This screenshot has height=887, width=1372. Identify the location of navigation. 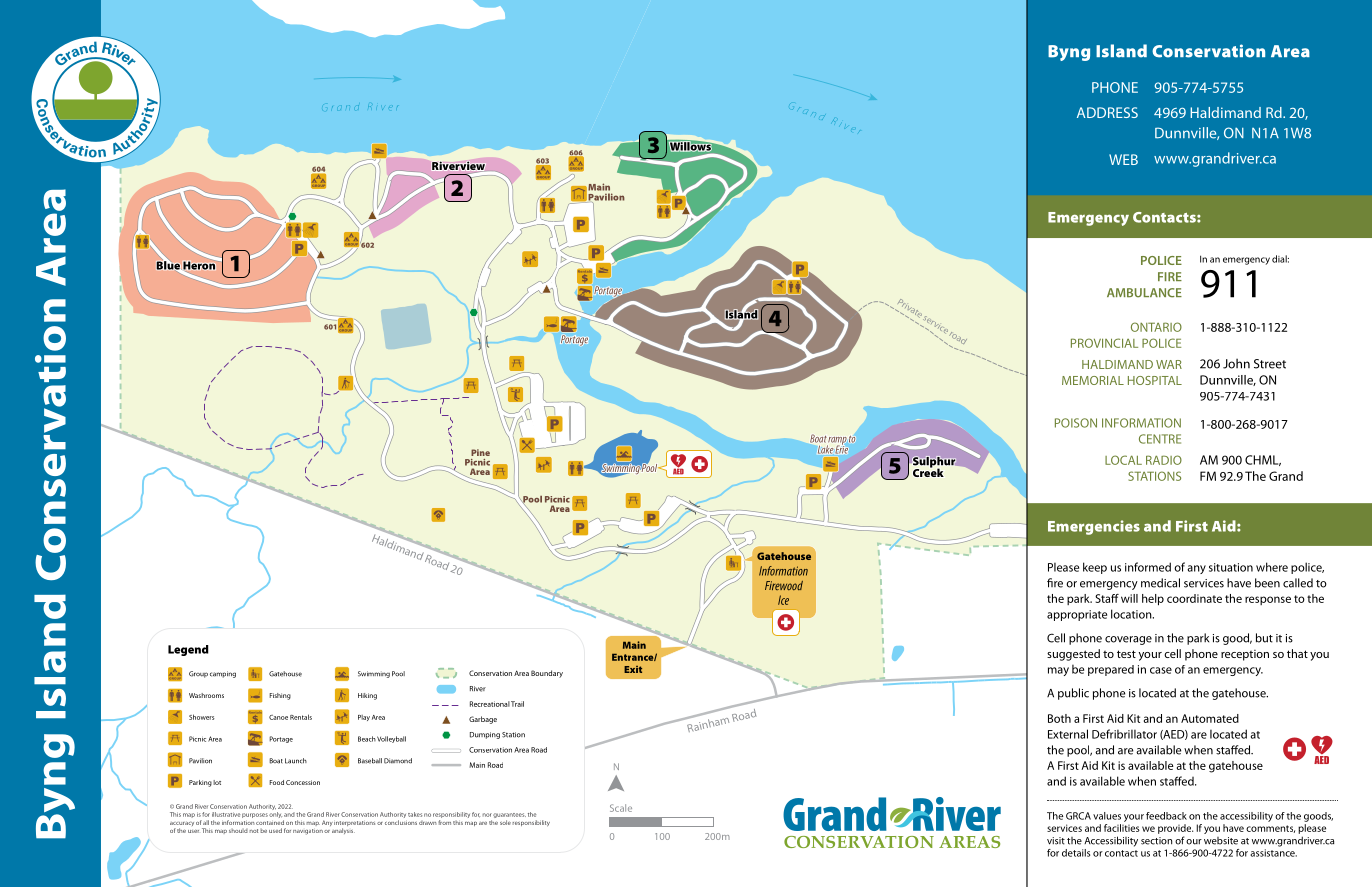
(308, 832).
